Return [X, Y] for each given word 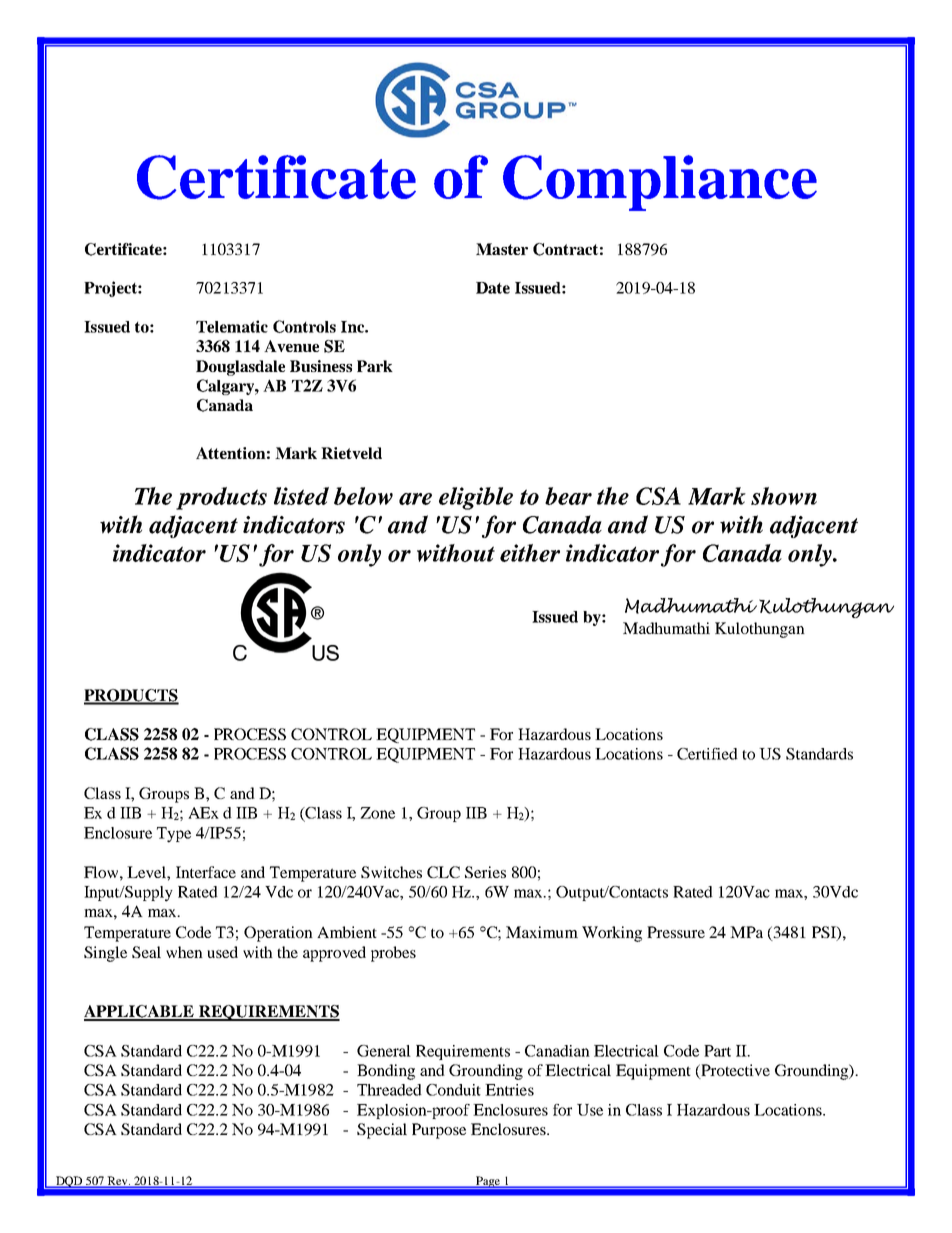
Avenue [291, 346]
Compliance [660, 183]
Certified [707, 754]
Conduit [453, 1090]
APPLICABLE [140, 1012]
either [530, 553]
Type [174, 835]
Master [502, 249]
